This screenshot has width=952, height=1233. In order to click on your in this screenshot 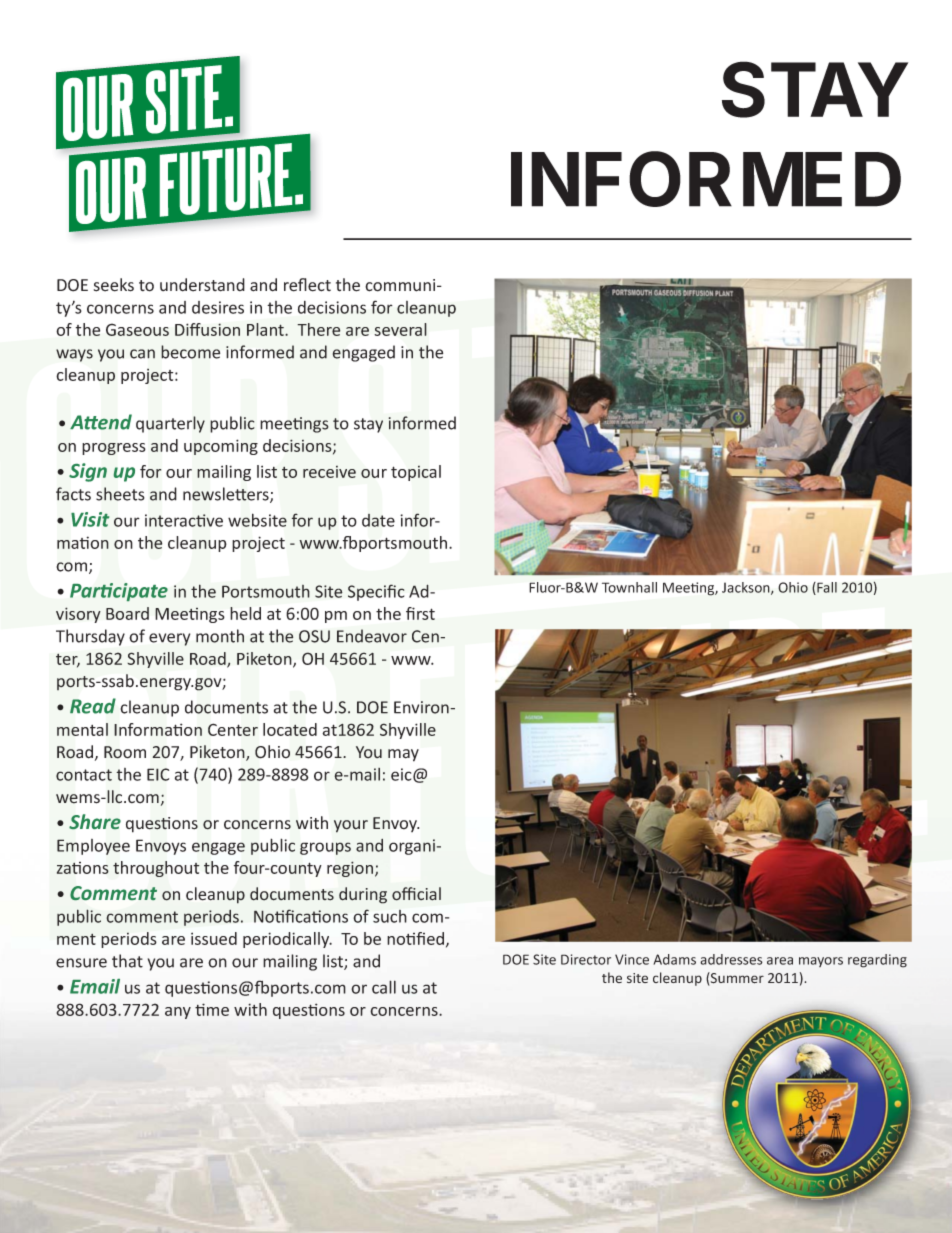, I will do `click(351, 826)`.
